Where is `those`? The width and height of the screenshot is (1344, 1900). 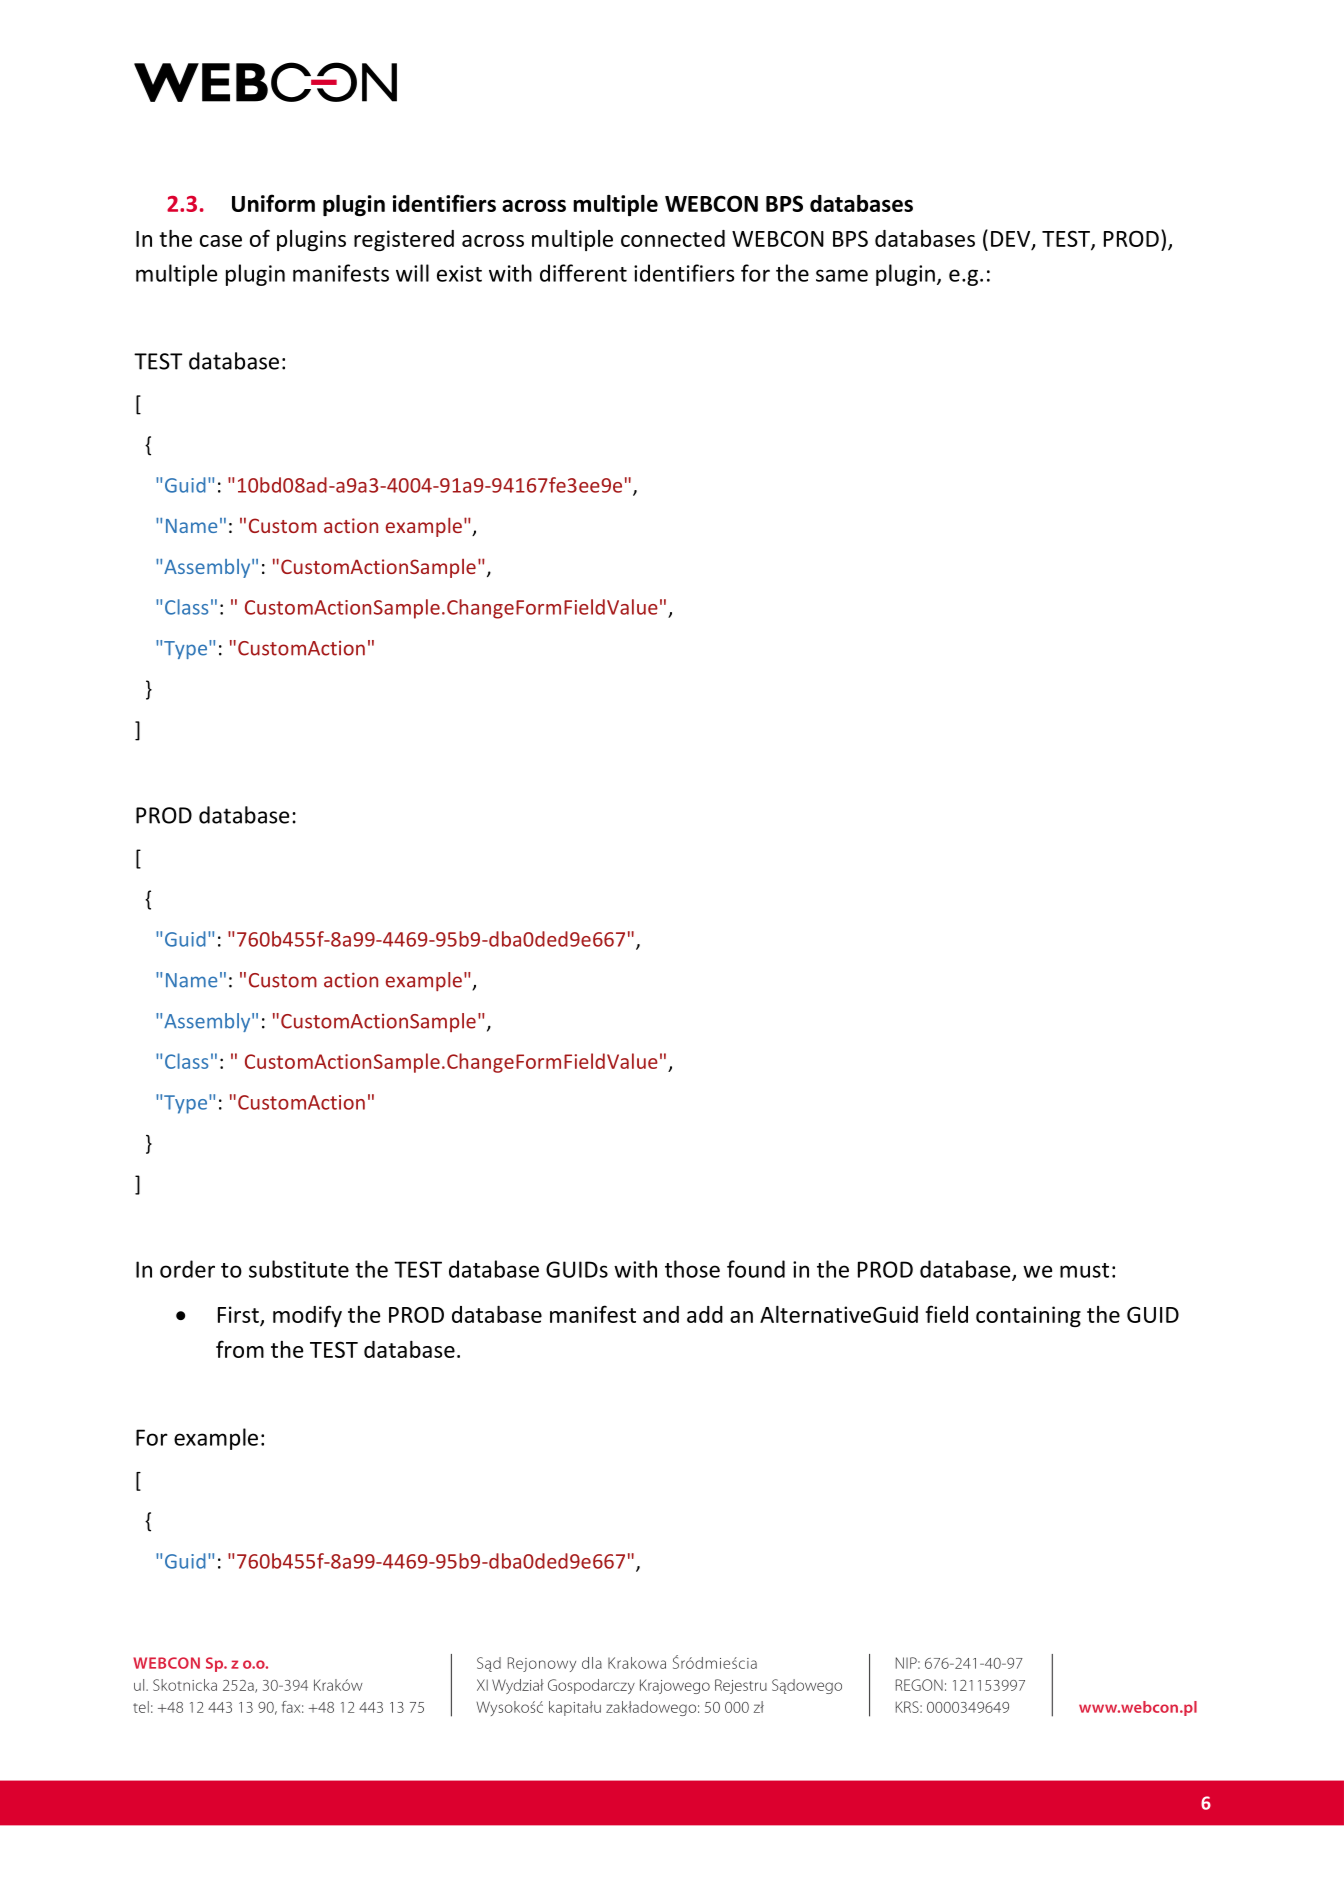 those is located at coordinates (692, 1269).
